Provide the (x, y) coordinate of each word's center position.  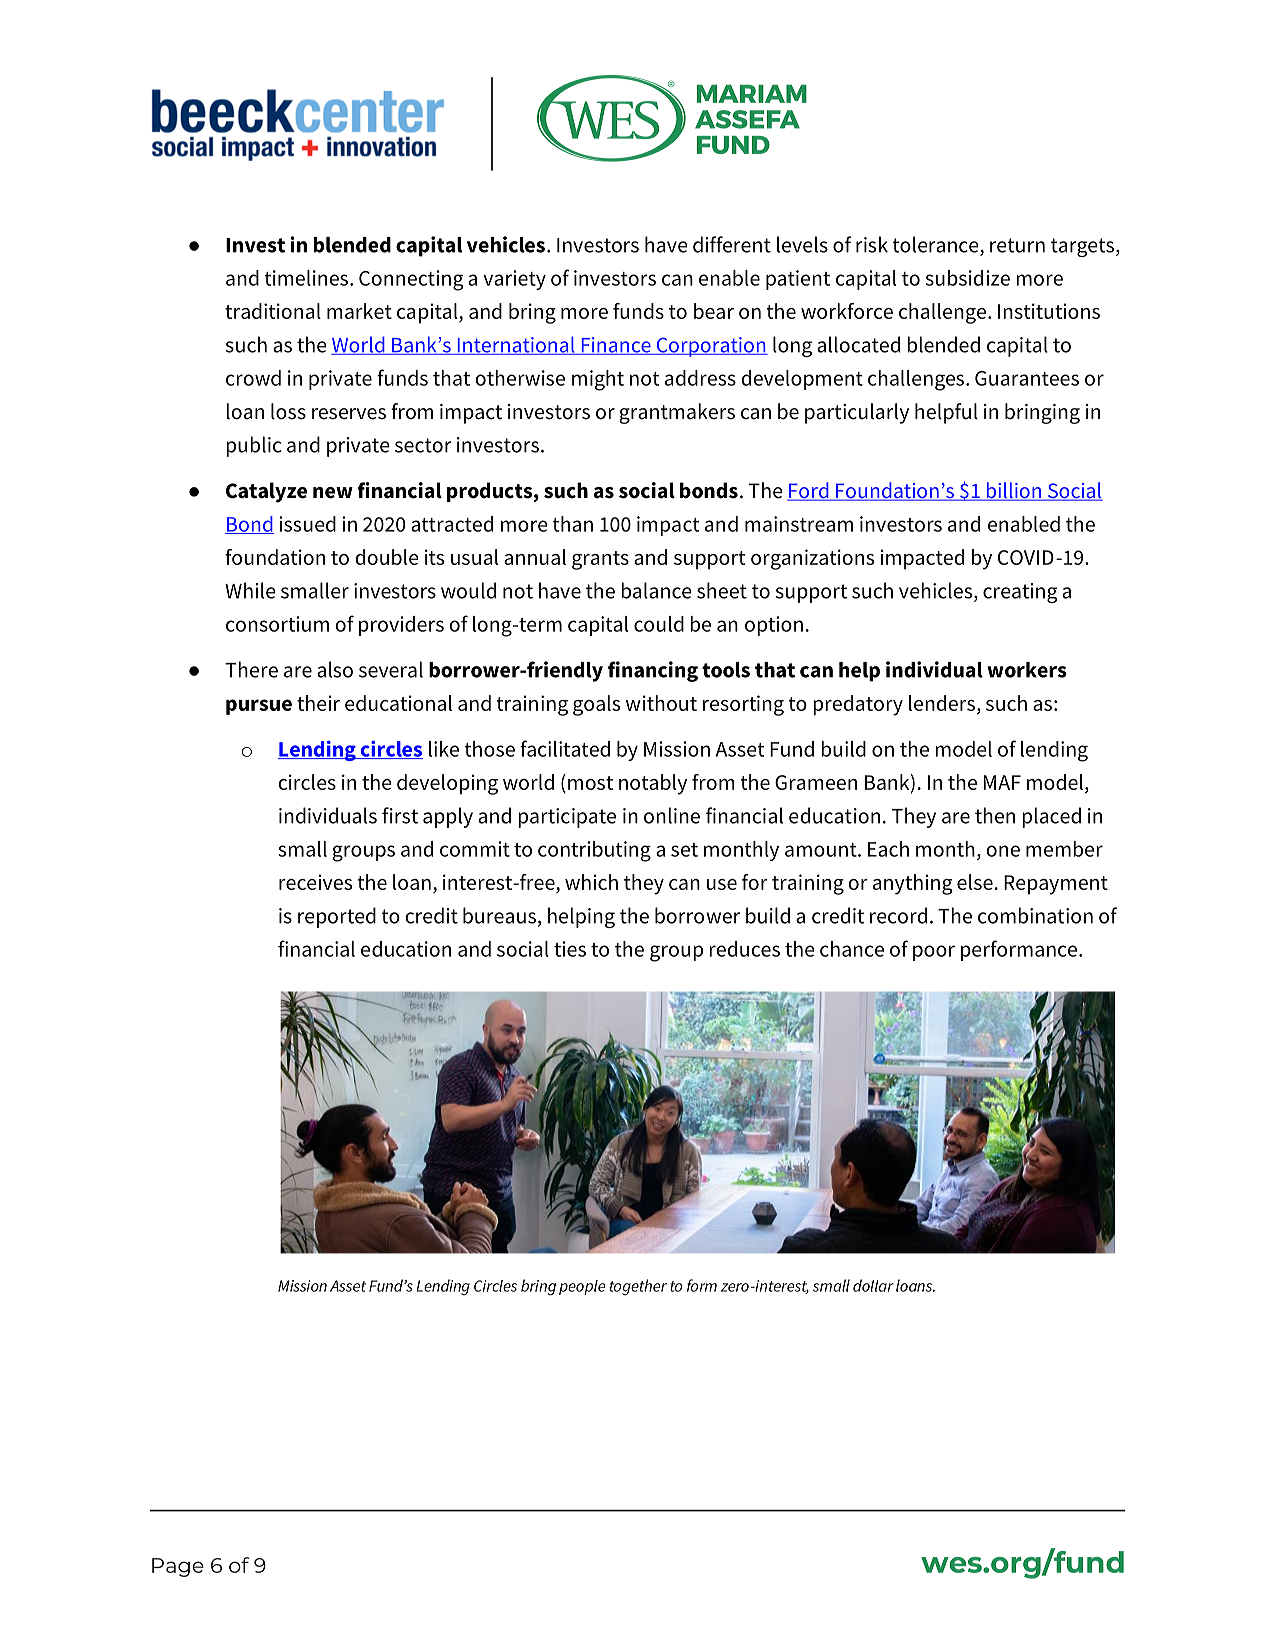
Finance (616, 346)
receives (315, 882)
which (591, 882)
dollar (873, 1285)
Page (178, 1567)
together (638, 1287)
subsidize (968, 278)
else (975, 882)
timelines (307, 278)
